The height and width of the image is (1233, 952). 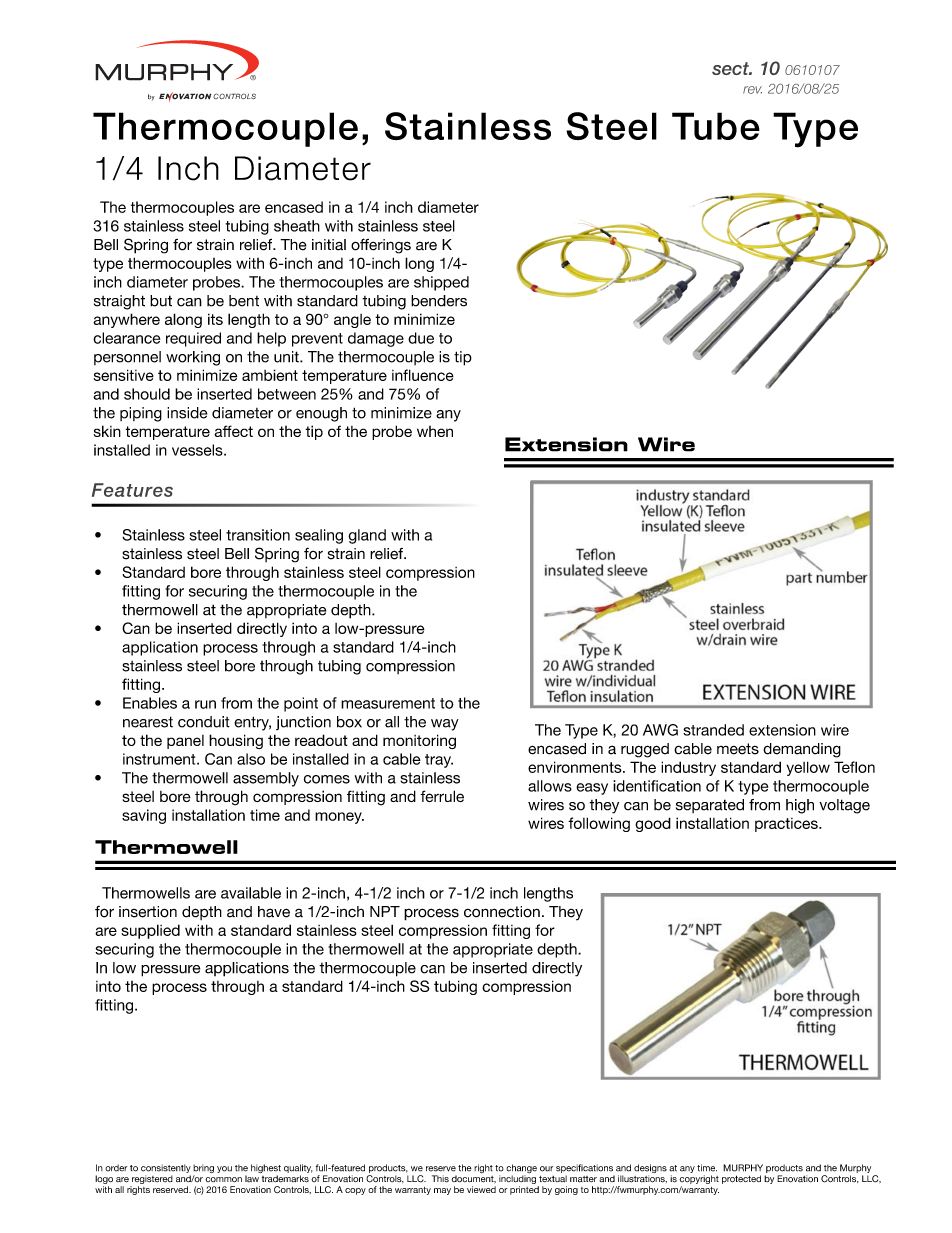 I want to click on offerings, so click(x=381, y=246).
